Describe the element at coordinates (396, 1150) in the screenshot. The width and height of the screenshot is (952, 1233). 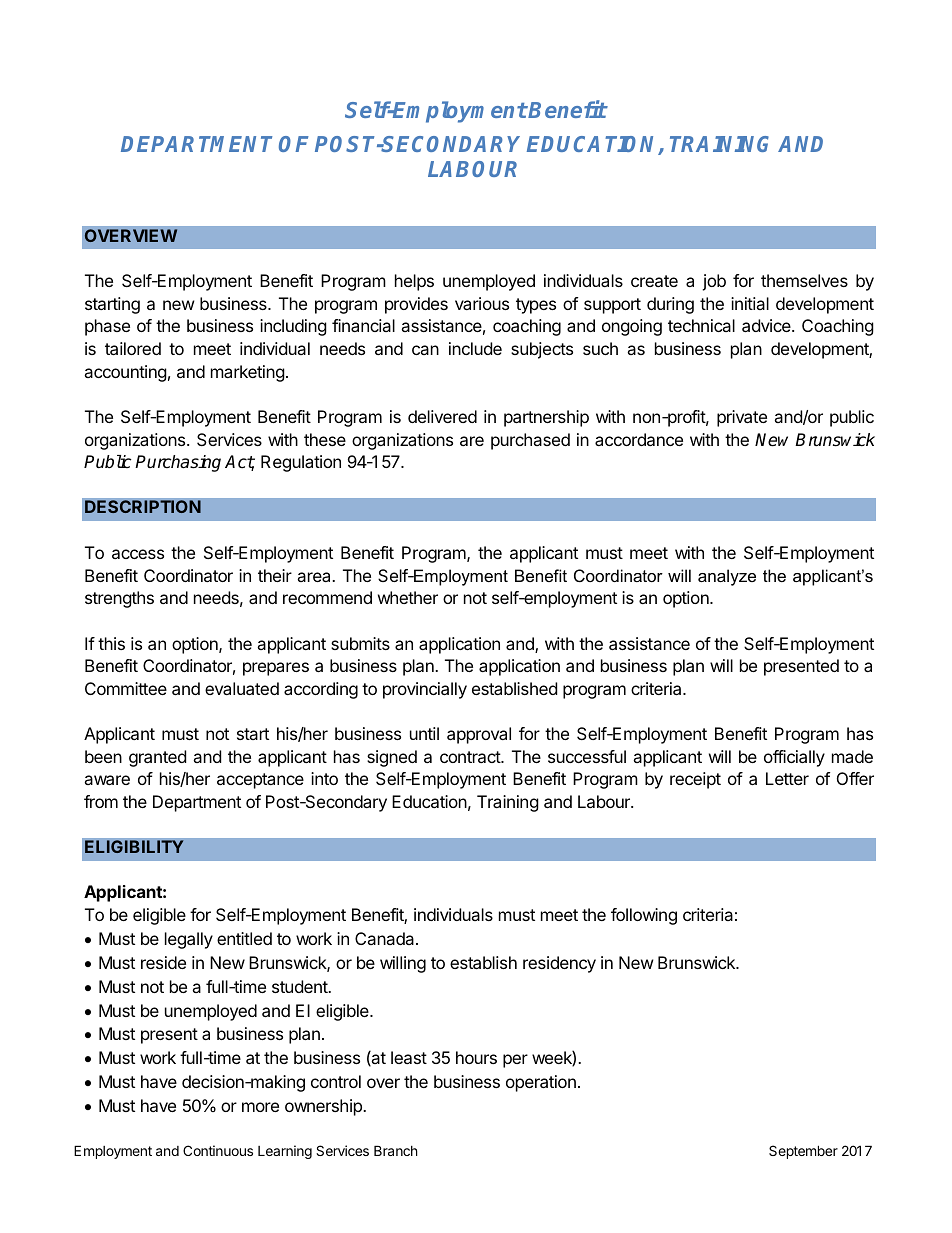
I see `Branch` at that location.
